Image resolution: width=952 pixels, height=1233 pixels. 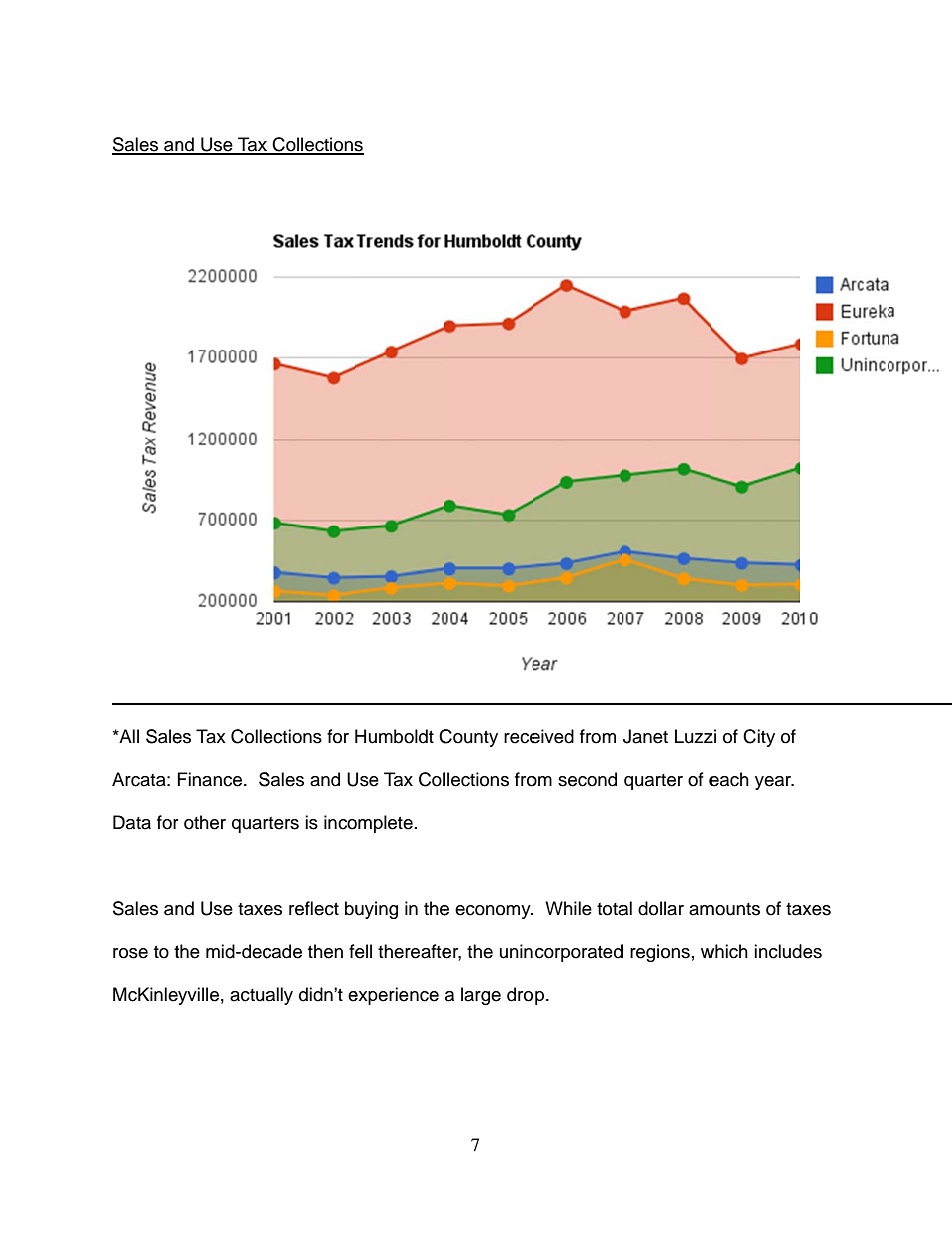 I want to click on Data, so click(x=132, y=822).
